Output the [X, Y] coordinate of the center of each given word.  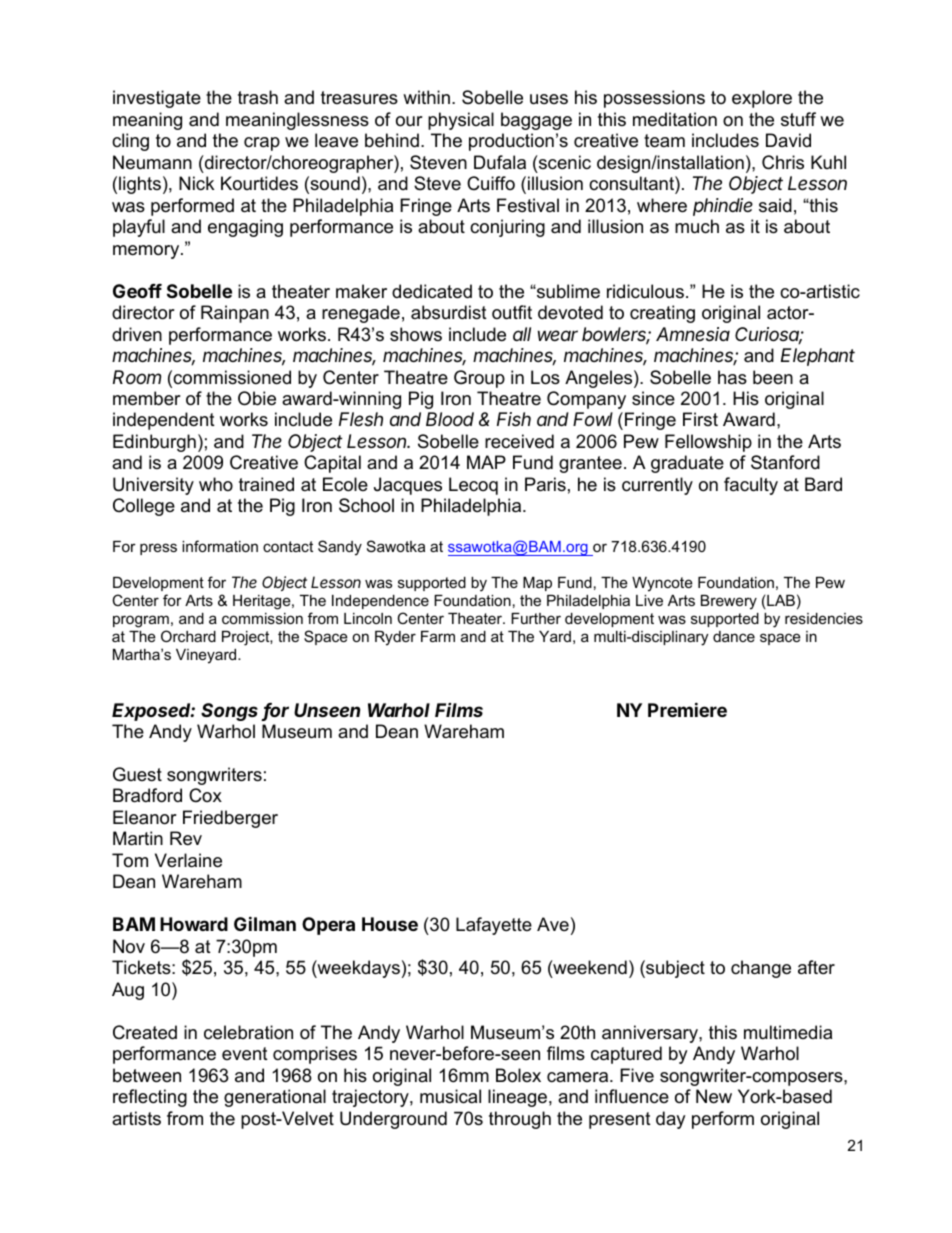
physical [461, 121]
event [245, 1054]
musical [450, 1096]
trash [258, 97]
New [714, 1096]
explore [762, 99]
